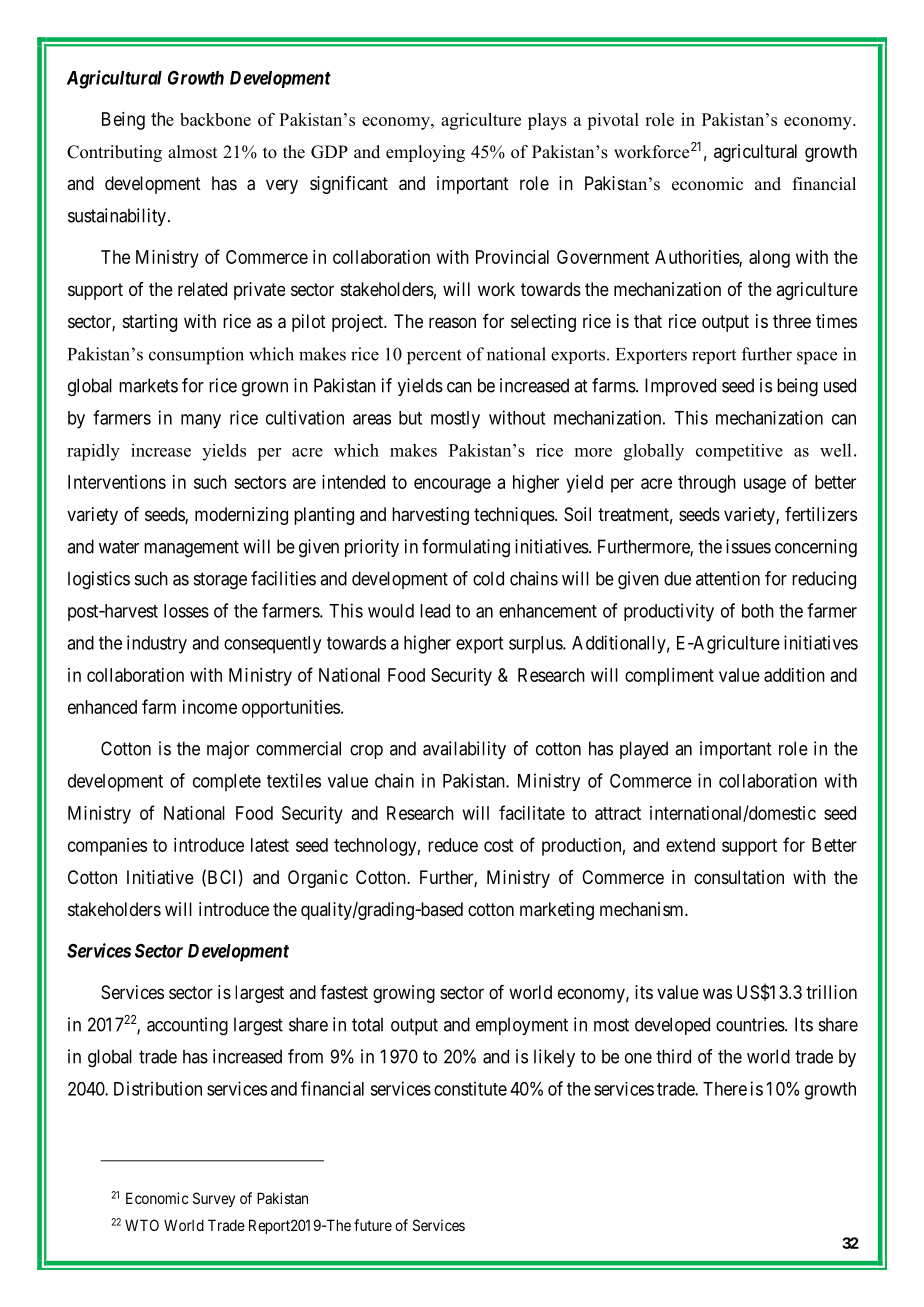 This document has height=1307, width=924. I want to click on pivotal, so click(613, 121).
